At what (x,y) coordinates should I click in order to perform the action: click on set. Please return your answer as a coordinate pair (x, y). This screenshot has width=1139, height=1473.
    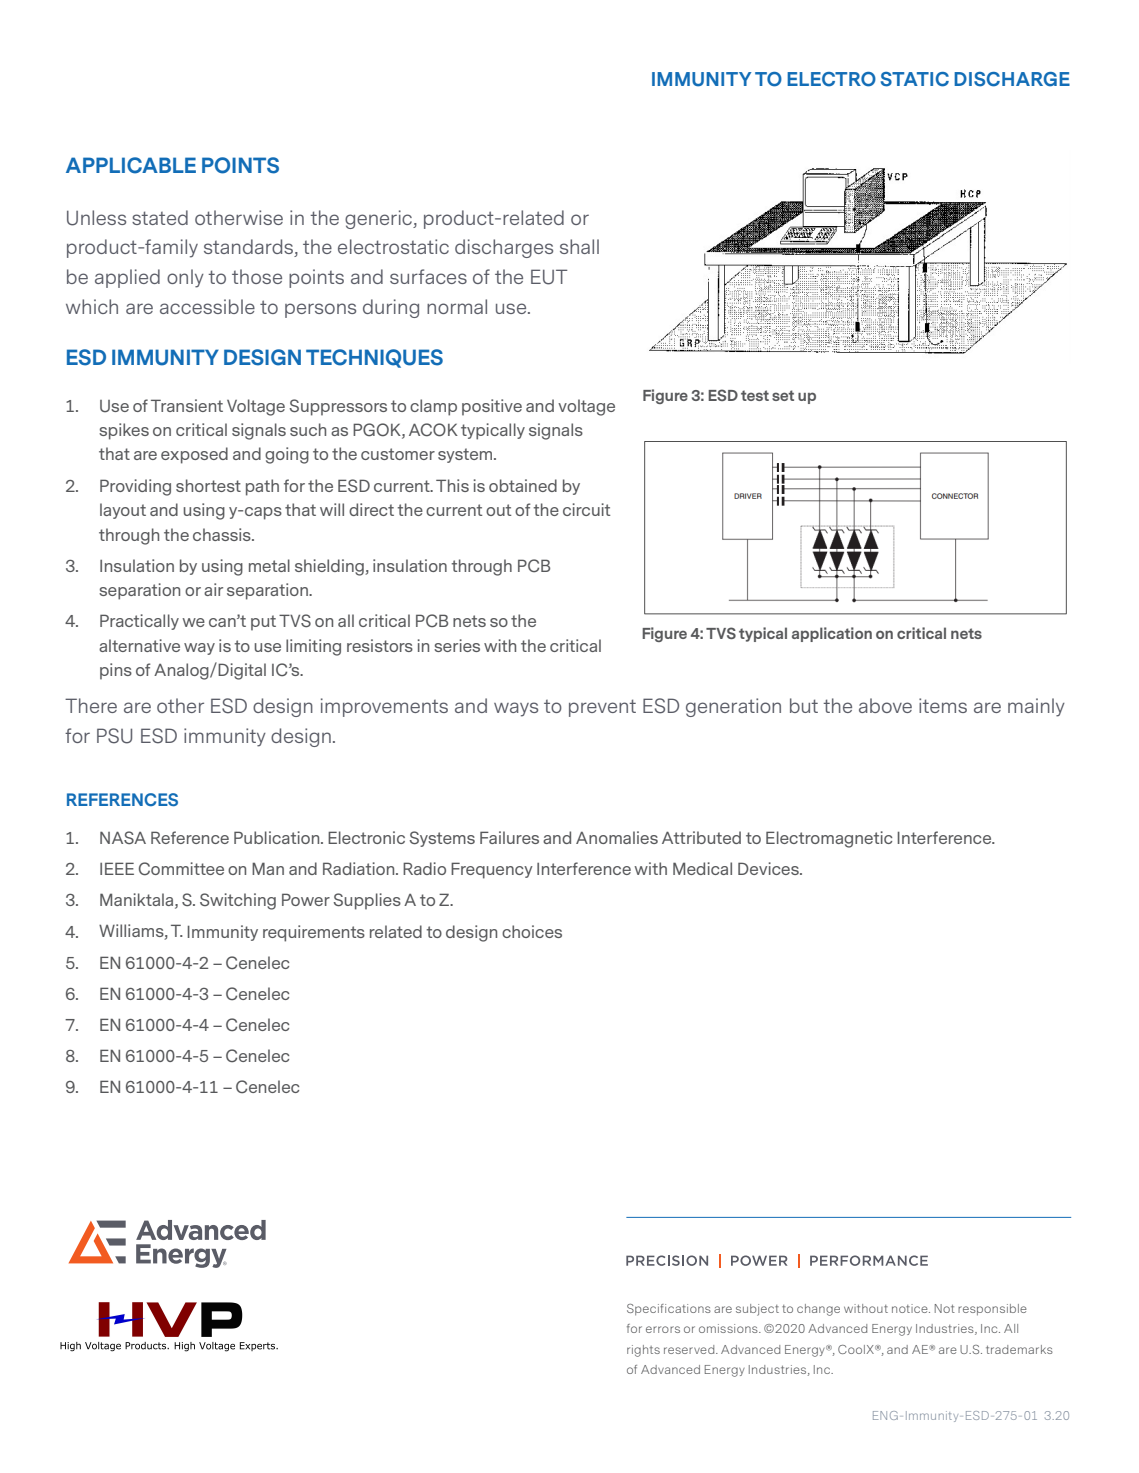
    Looking at the image, I should click on (783, 395).
